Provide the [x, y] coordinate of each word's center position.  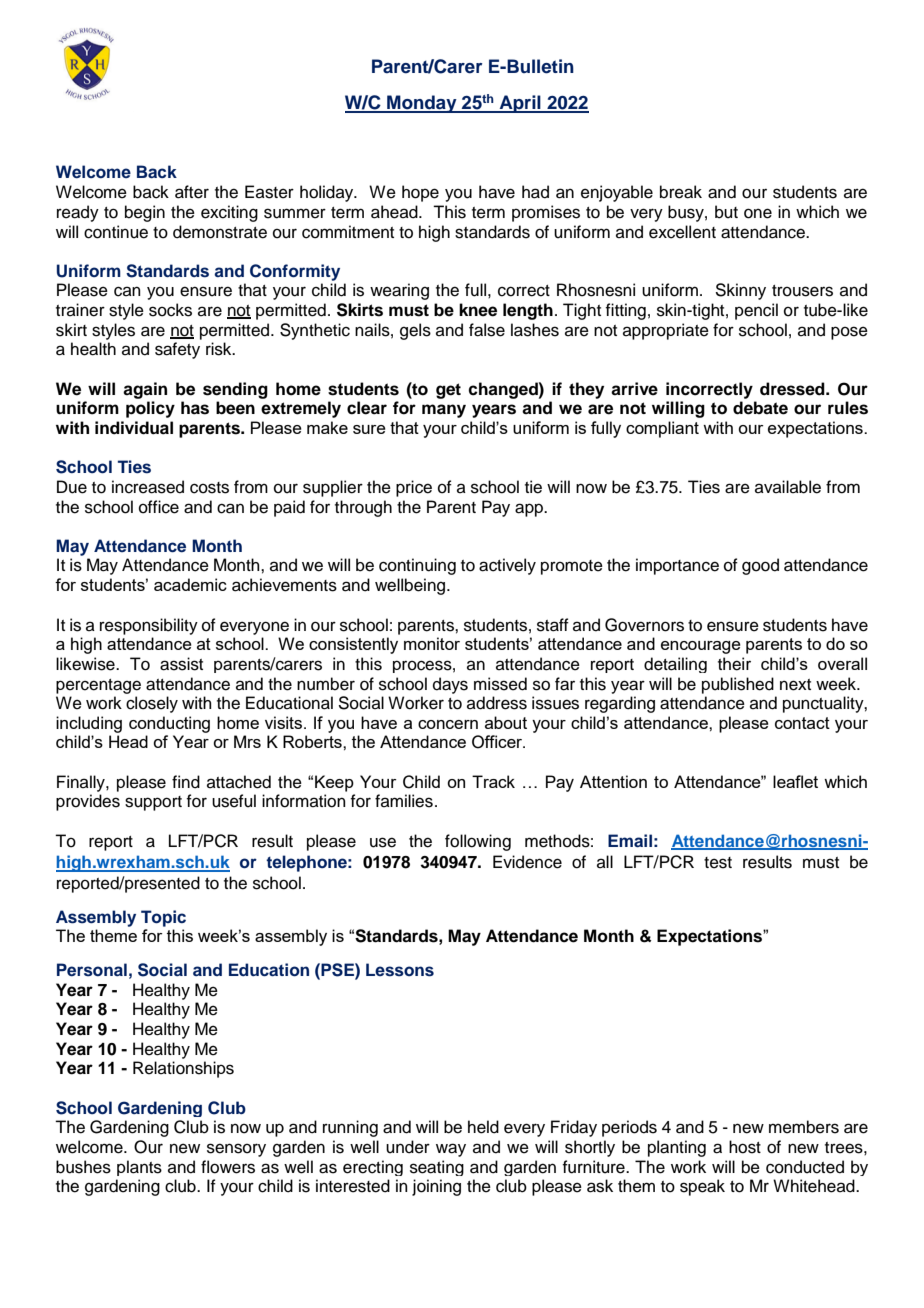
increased [148, 487]
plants [139, 1168]
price [414, 488]
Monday [422, 104]
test [718, 863]
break [681, 192]
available [788, 487]
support [153, 803]
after [192, 192]
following [478, 842]
